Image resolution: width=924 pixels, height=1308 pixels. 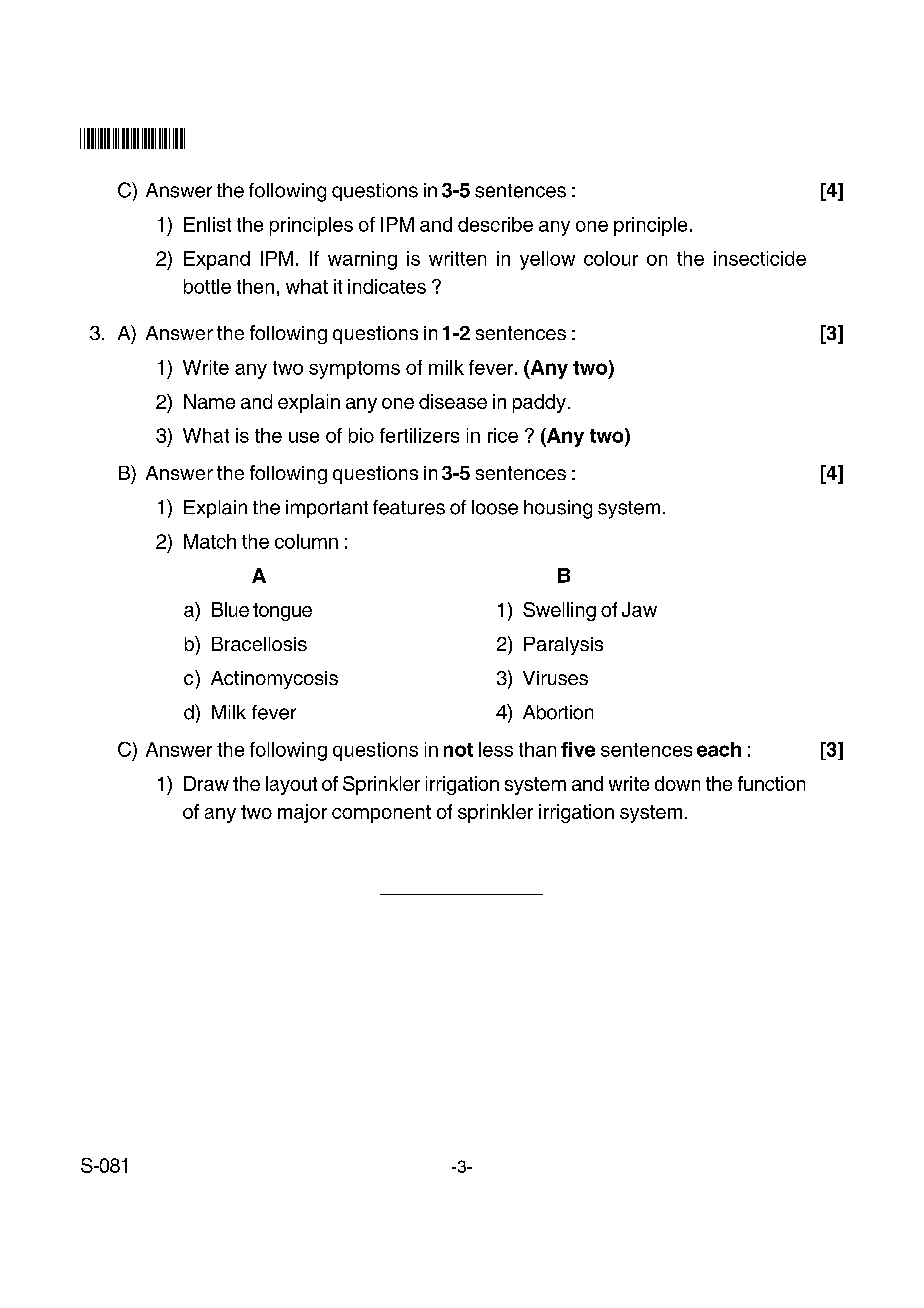 What do you see at coordinates (677, 783) in the screenshot?
I see `down` at bounding box center [677, 783].
